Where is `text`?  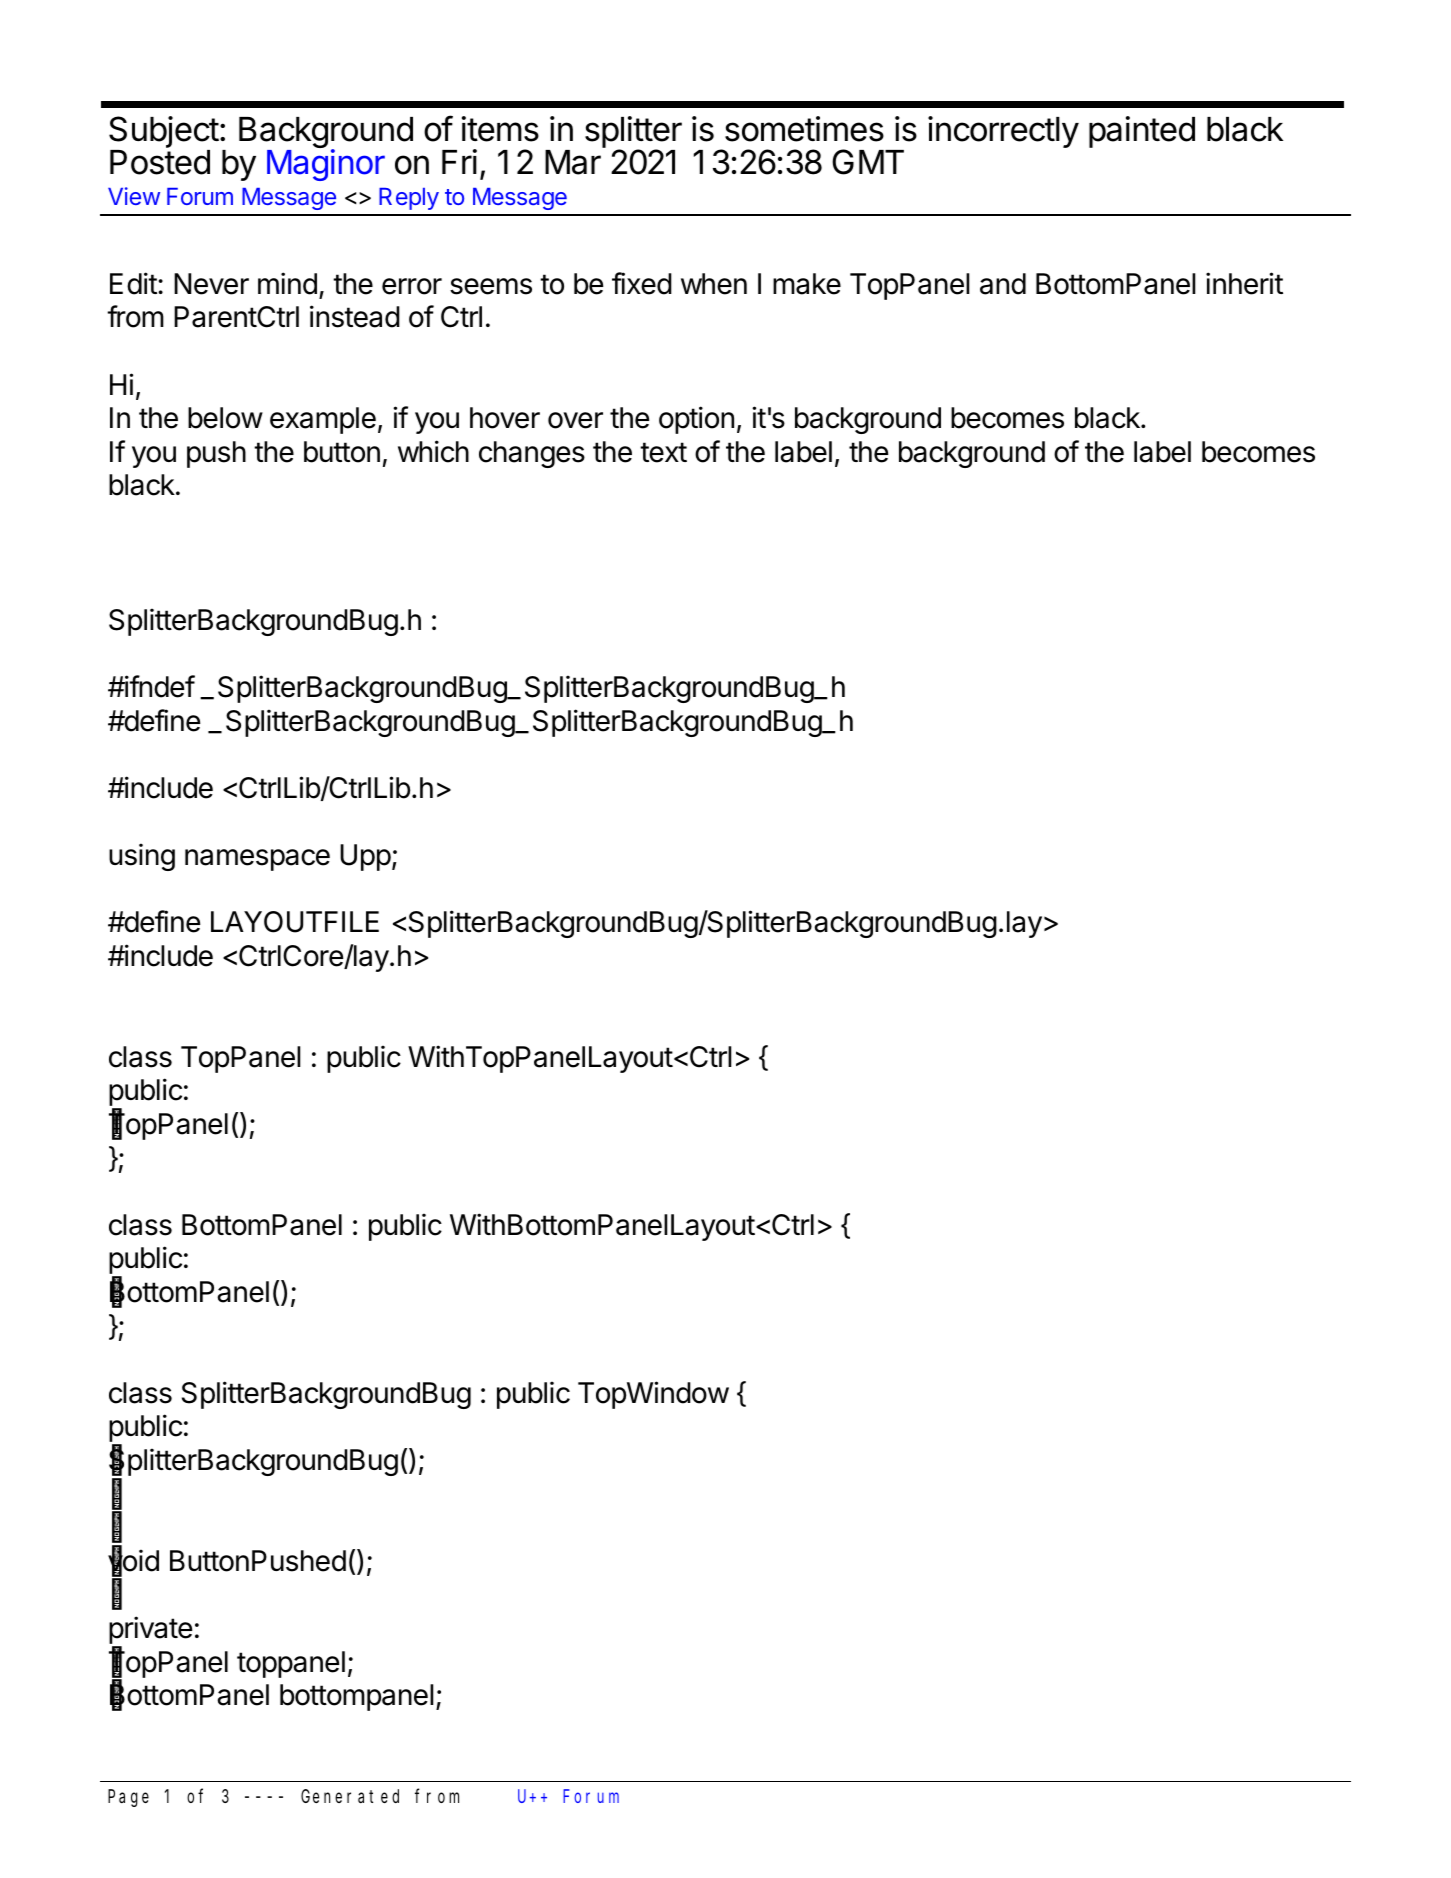 text is located at coordinates (663, 452).
